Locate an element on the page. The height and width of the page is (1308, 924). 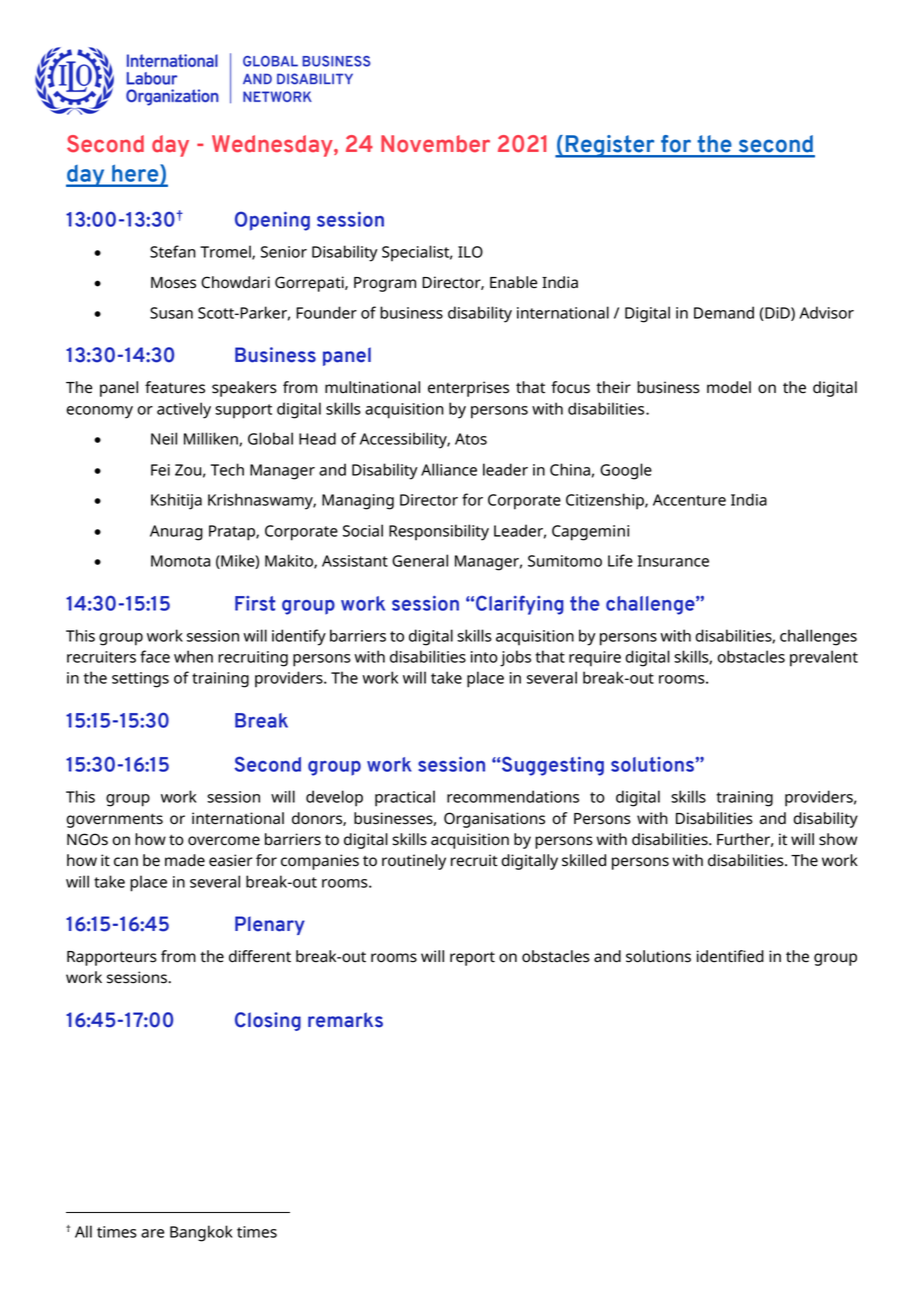
remarks is located at coordinates (345, 1020).
